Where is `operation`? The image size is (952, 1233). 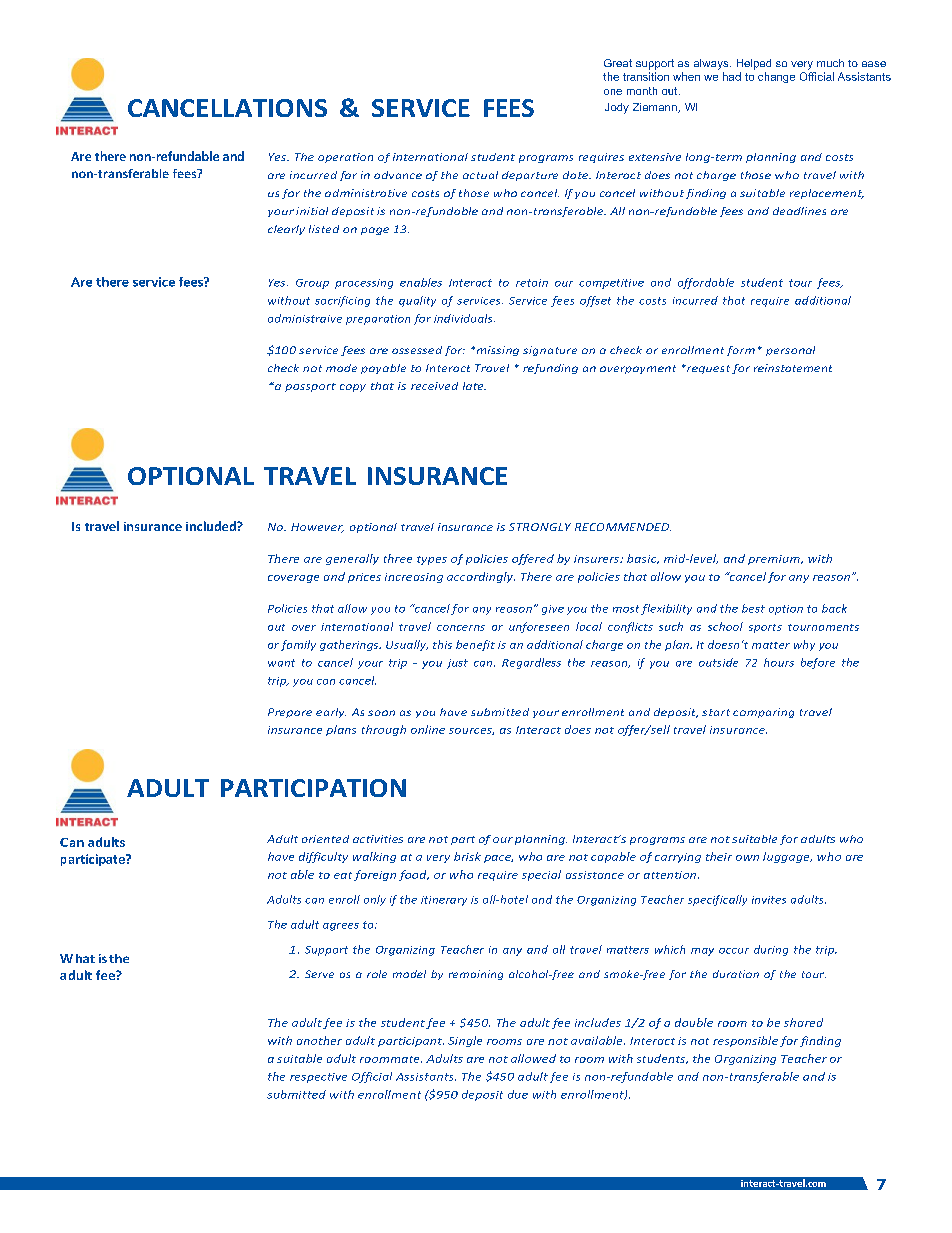
operation is located at coordinates (345, 158).
